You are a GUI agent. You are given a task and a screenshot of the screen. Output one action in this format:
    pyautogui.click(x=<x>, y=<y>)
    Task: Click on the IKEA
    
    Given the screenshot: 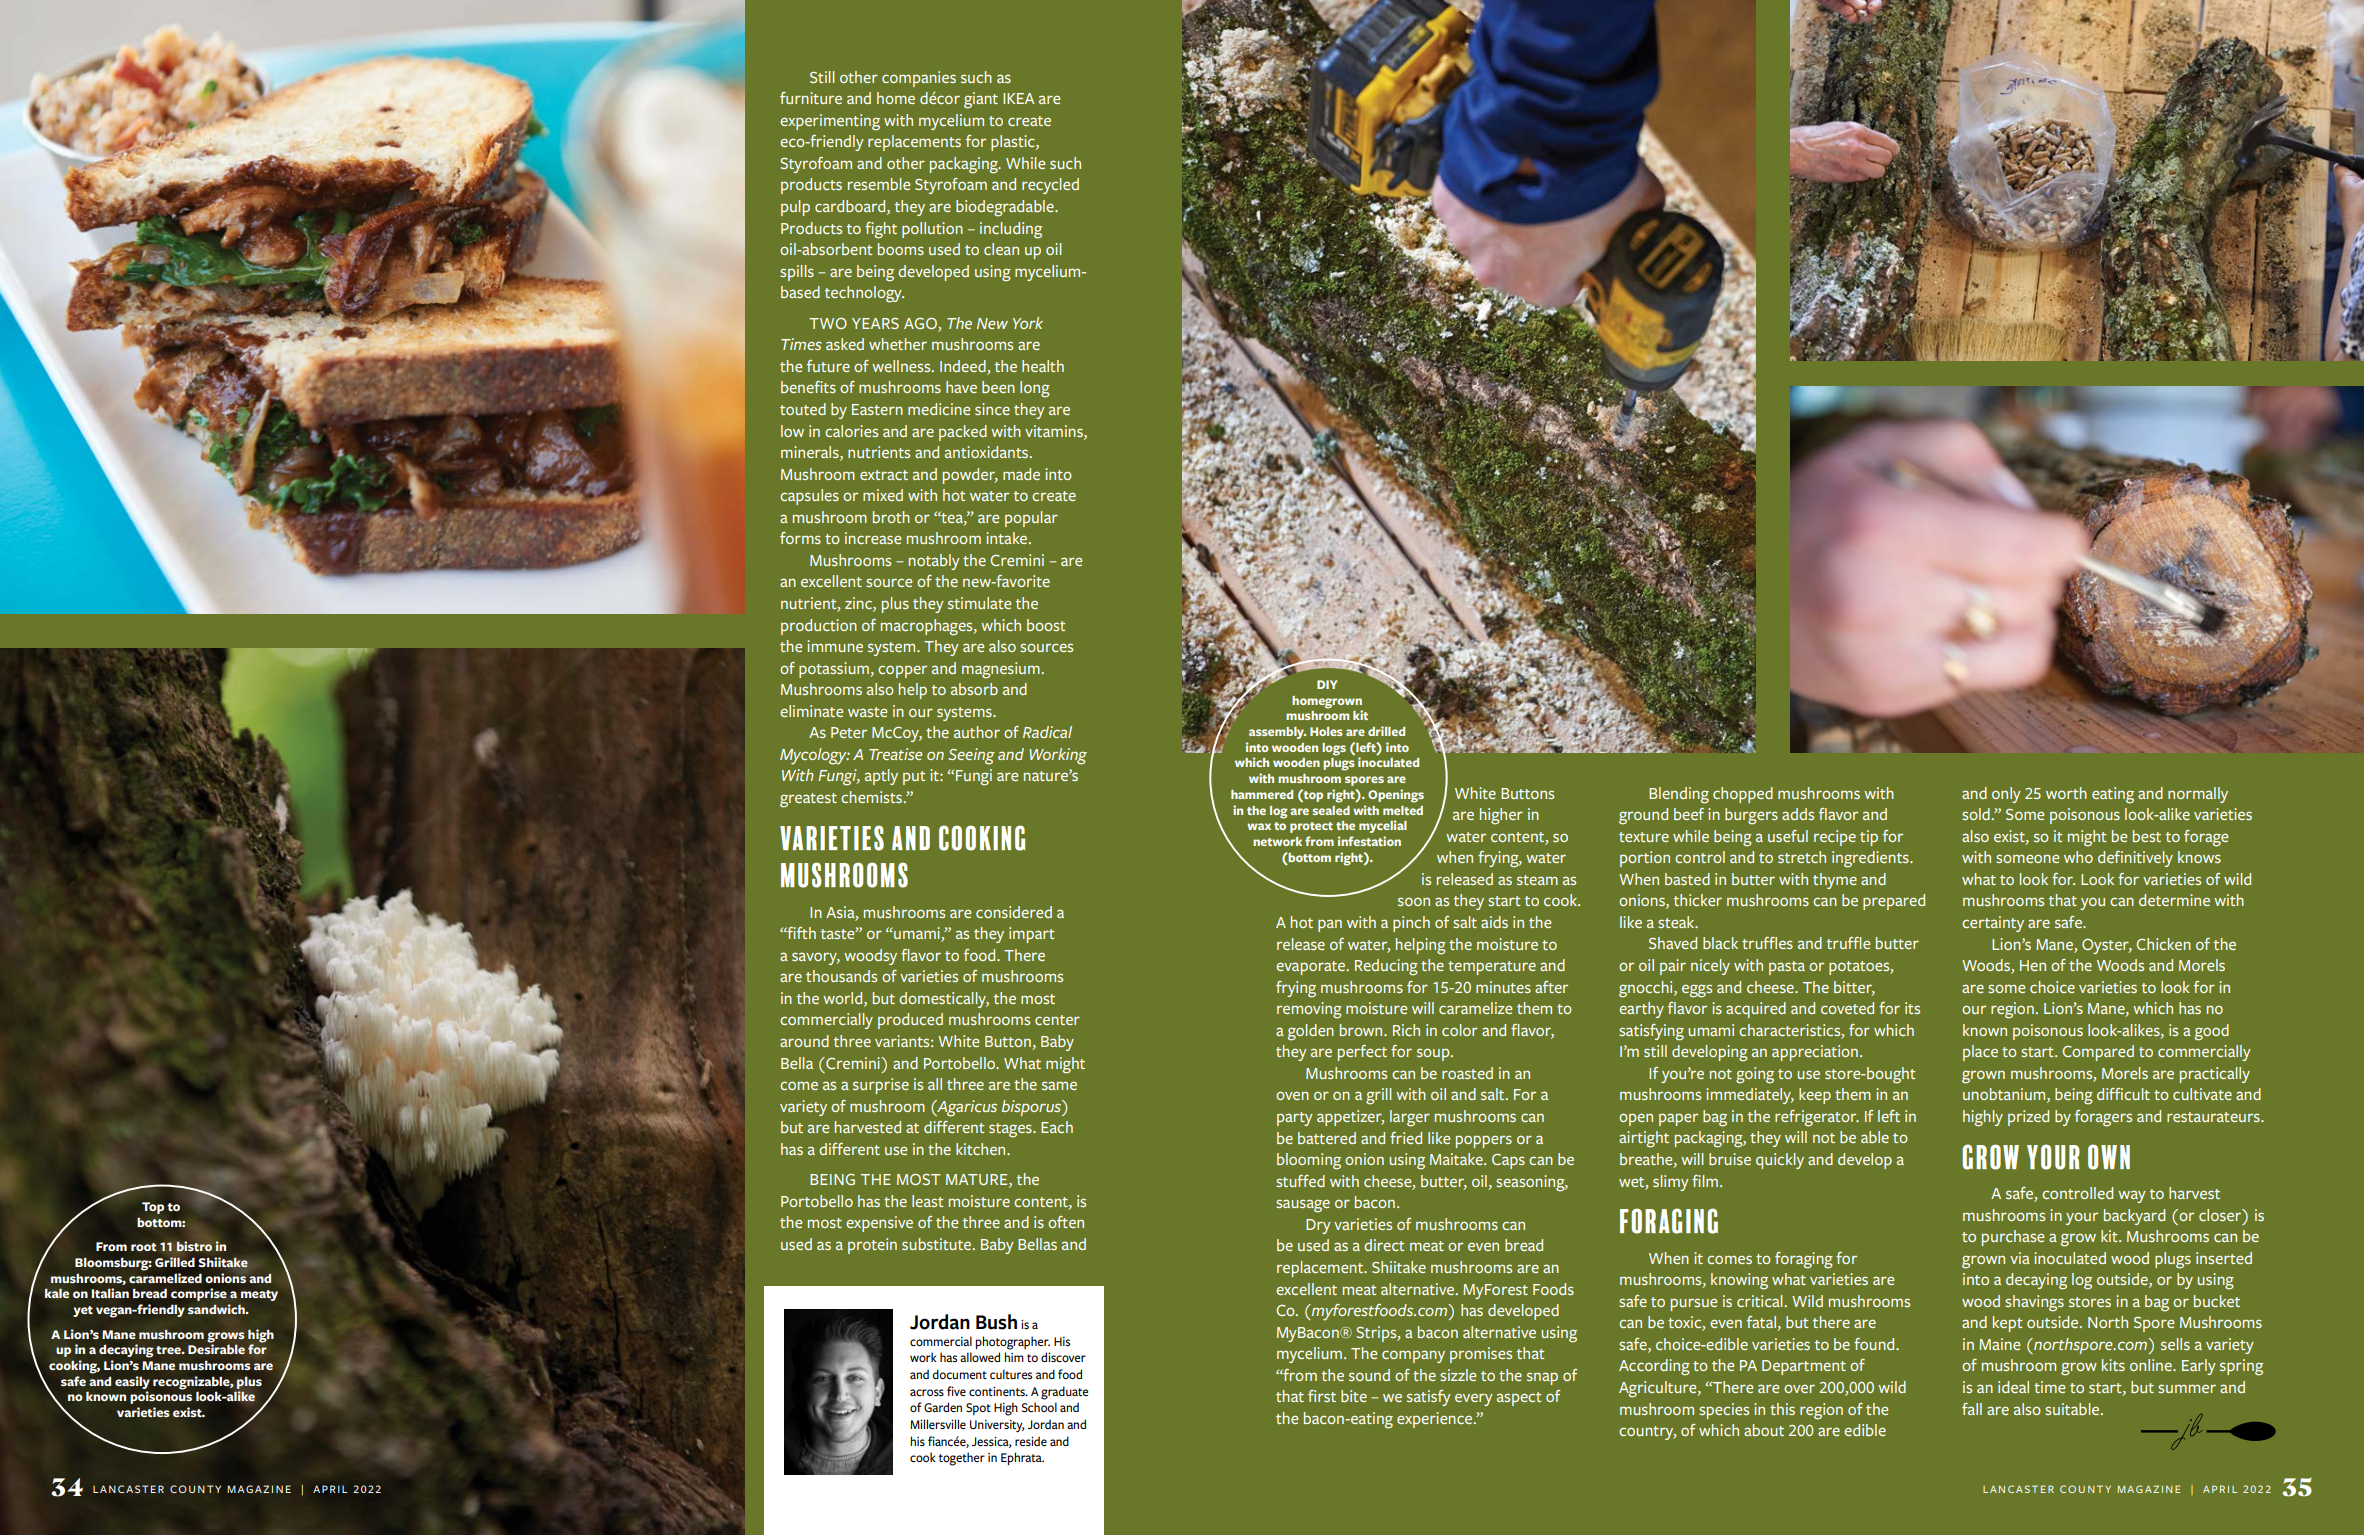 What is the action you would take?
    pyautogui.click(x=1018, y=98)
